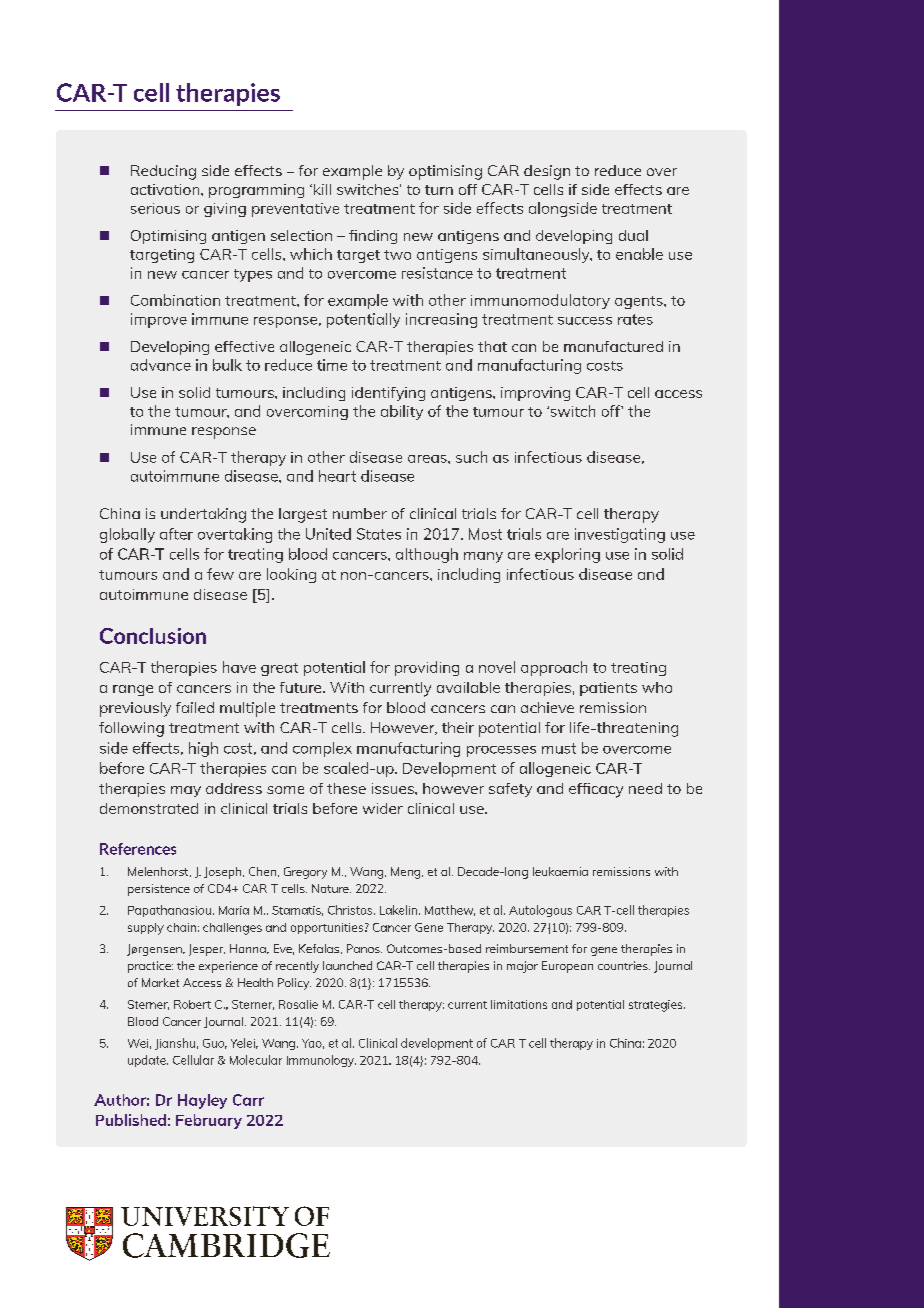 This screenshot has width=924, height=1308. I want to click on activation, so click(166, 189).
